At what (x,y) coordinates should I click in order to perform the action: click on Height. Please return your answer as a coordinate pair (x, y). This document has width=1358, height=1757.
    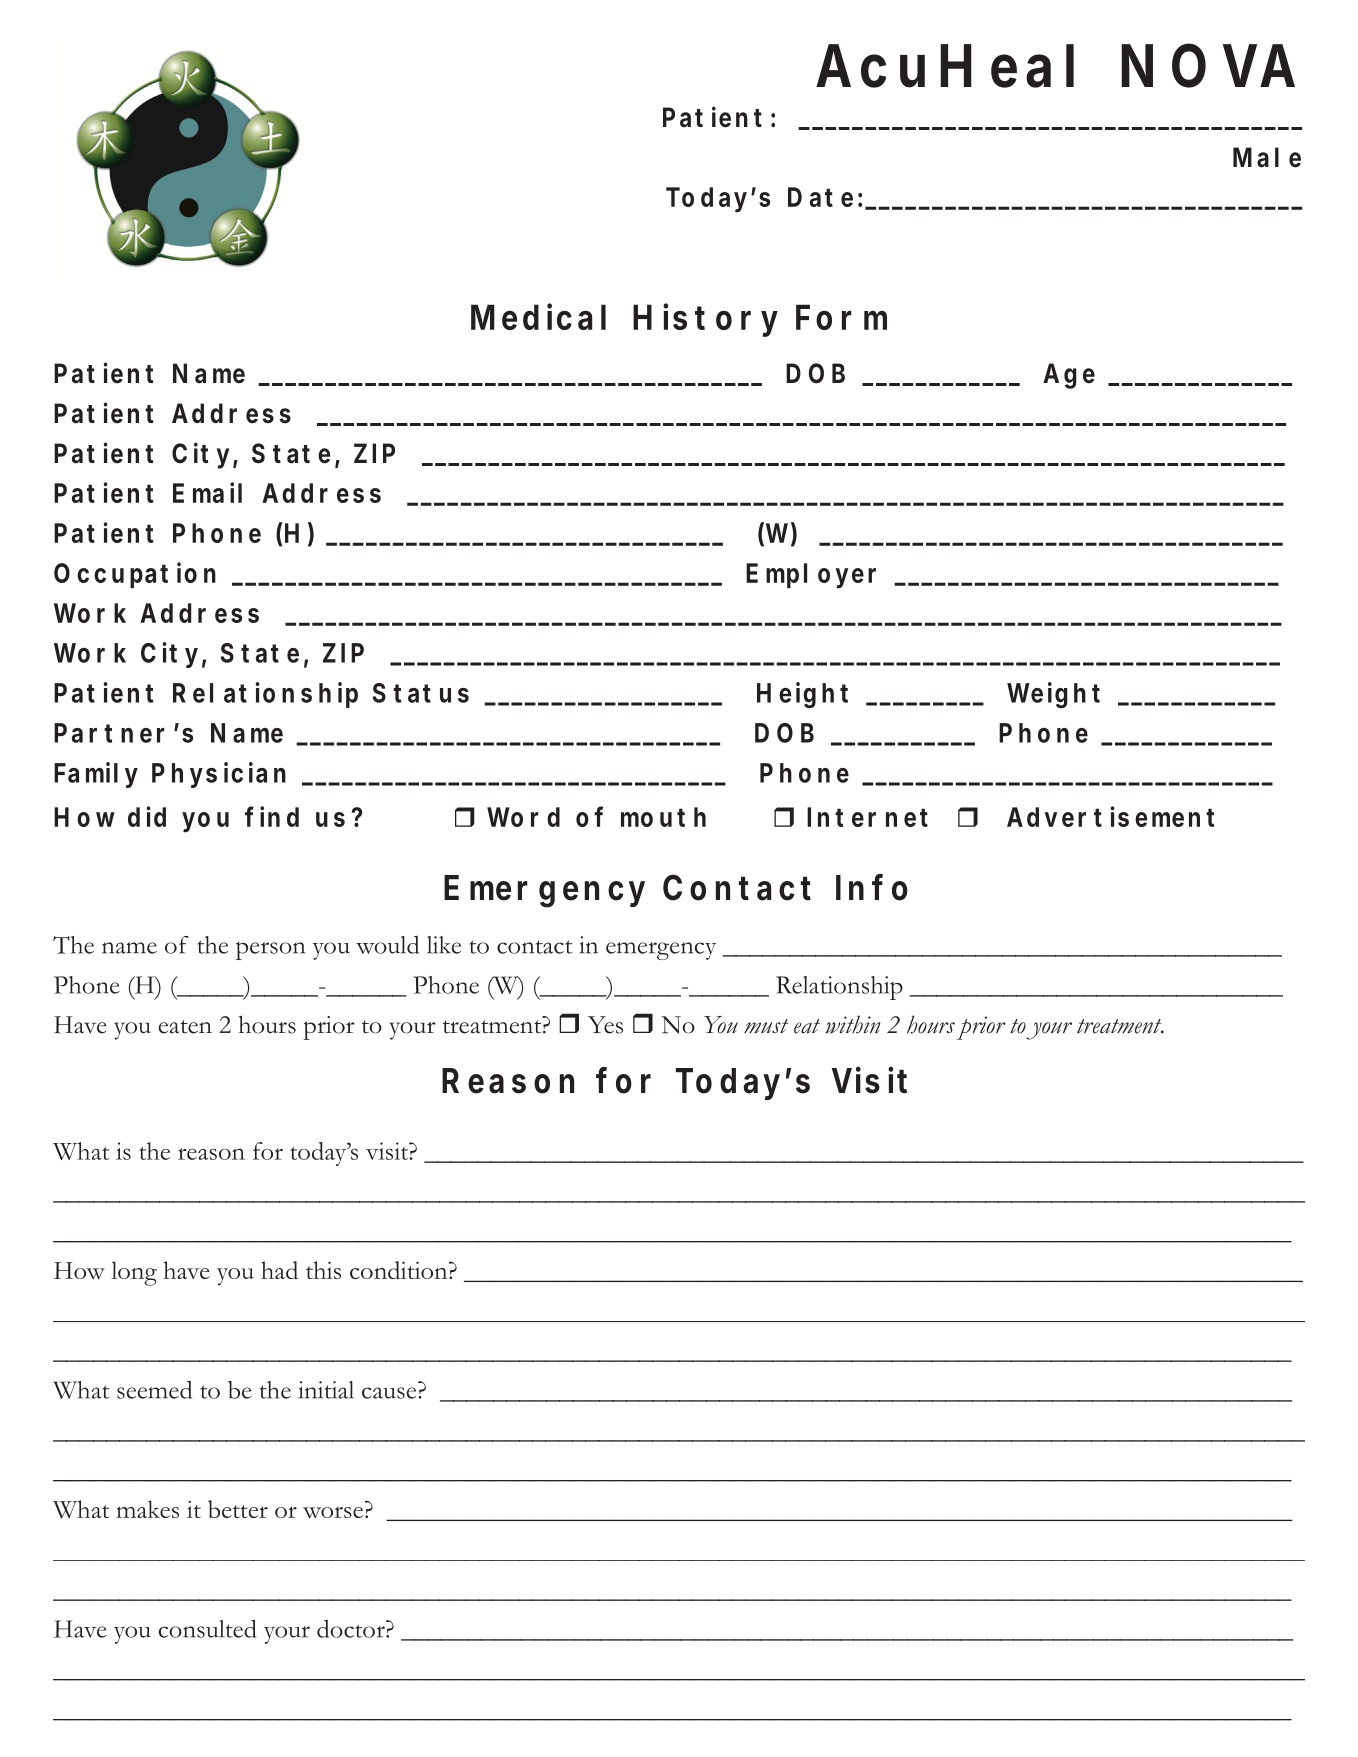
    Looking at the image, I should click on (802, 695).
